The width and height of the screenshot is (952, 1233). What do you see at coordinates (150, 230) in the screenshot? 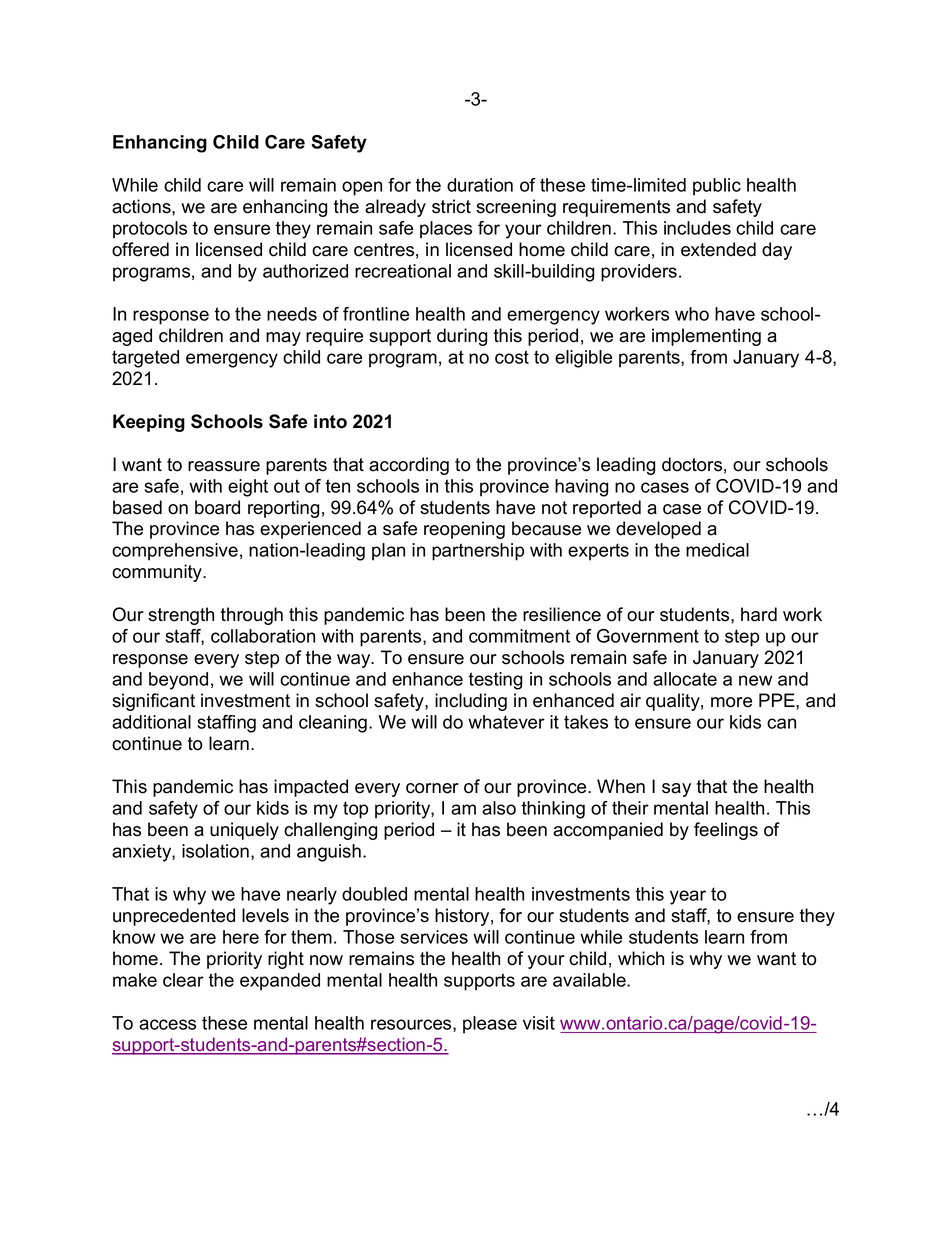
I see `protocols` at bounding box center [150, 230].
